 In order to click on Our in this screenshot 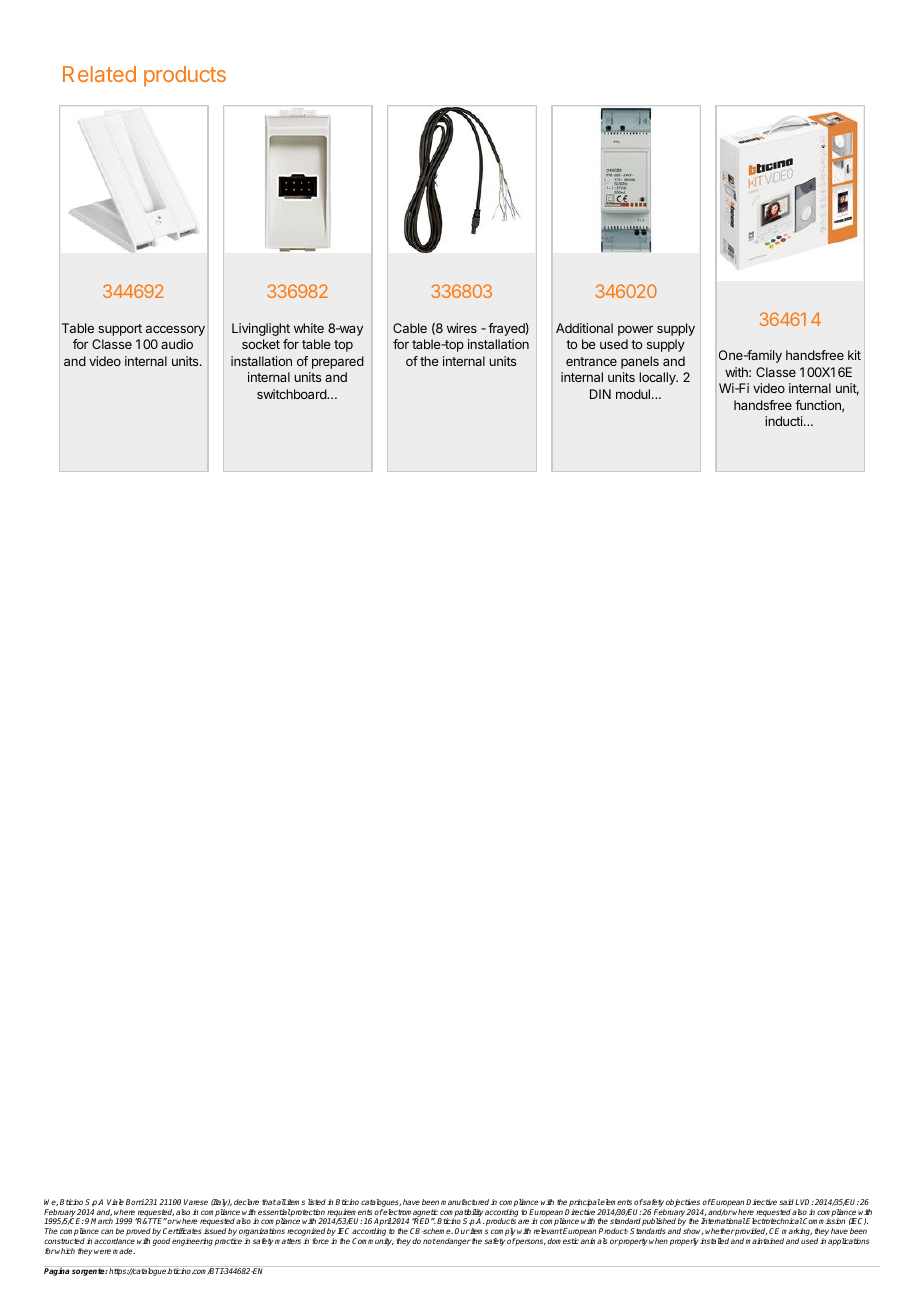, I will do `click(462, 1231)`.
